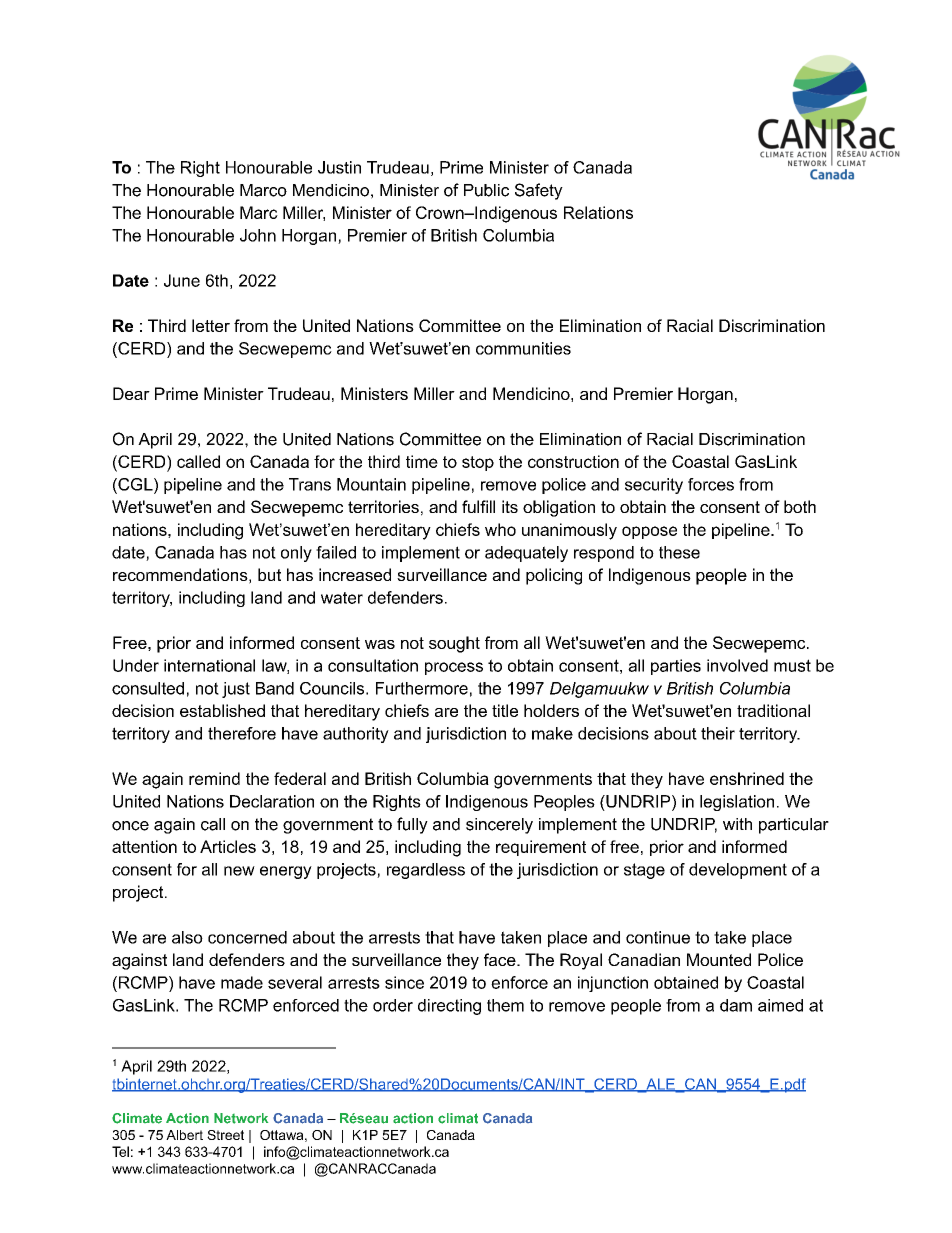 The image size is (952, 1233). What do you see at coordinates (736, 1005) in the screenshot?
I see `dam` at bounding box center [736, 1005].
